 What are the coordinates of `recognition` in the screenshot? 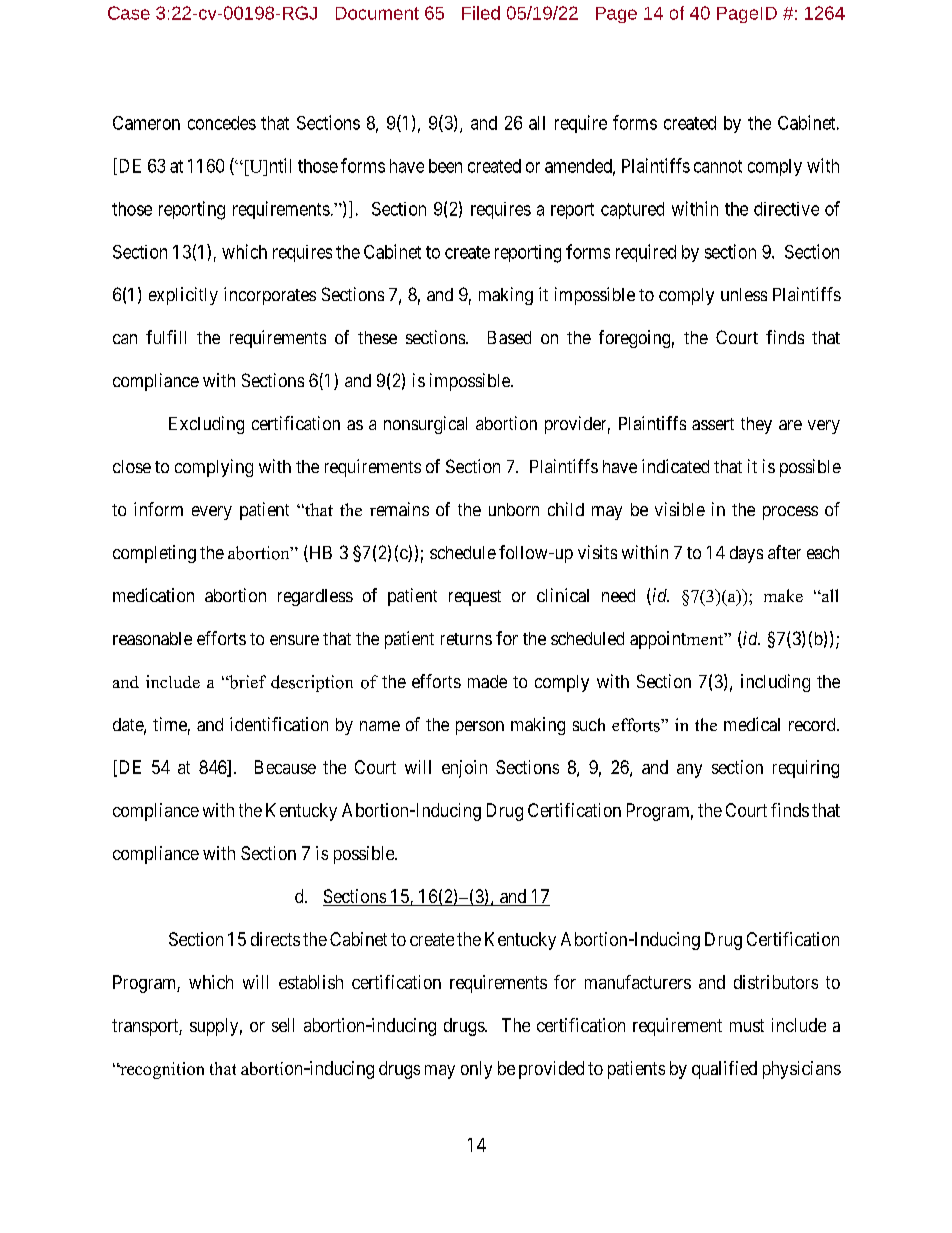 It's located at (161, 1070).
